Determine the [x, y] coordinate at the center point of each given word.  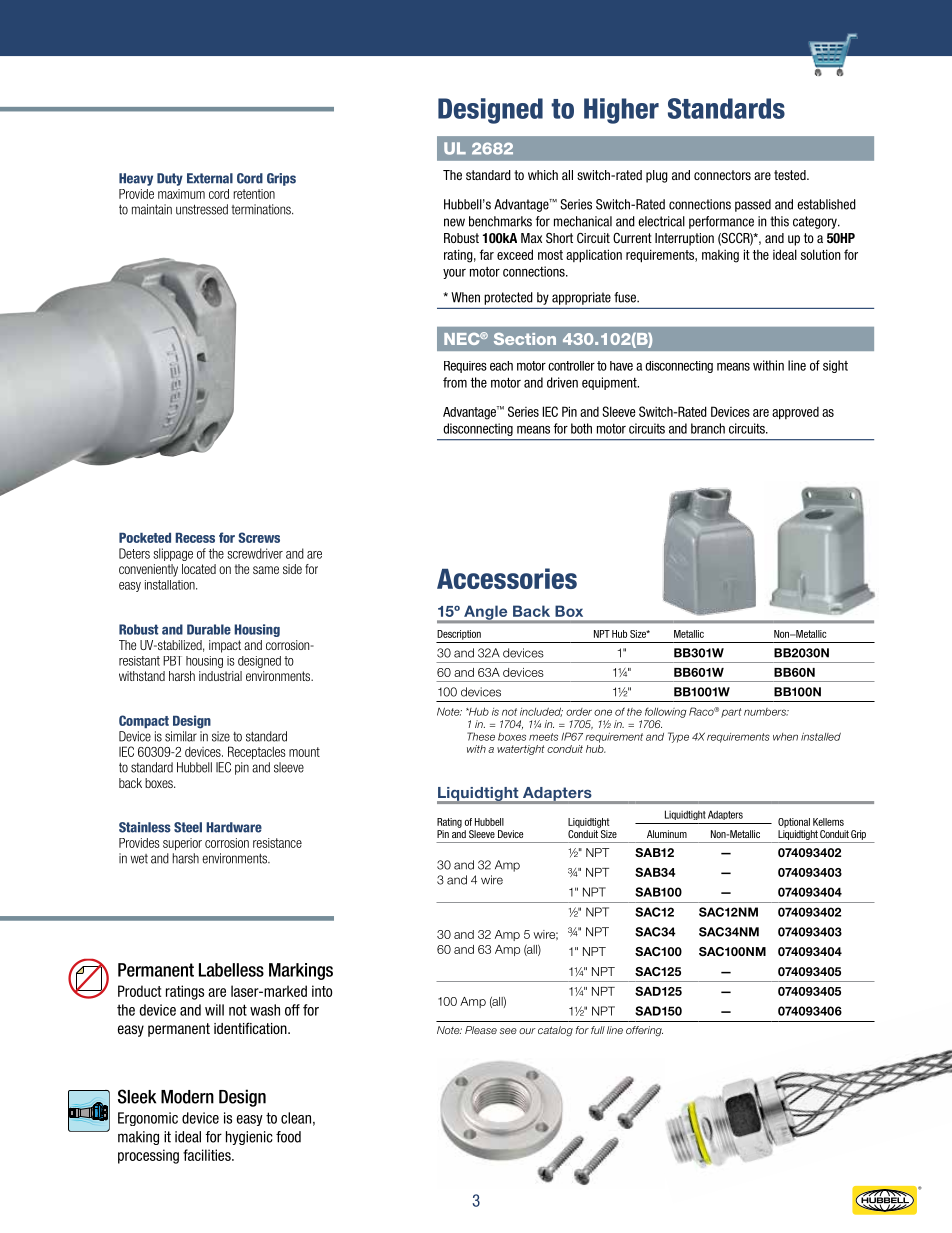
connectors [722, 175]
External [210, 178]
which [543, 175]
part [731, 713]
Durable [209, 629]
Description [459, 635]
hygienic [249, 1138]
